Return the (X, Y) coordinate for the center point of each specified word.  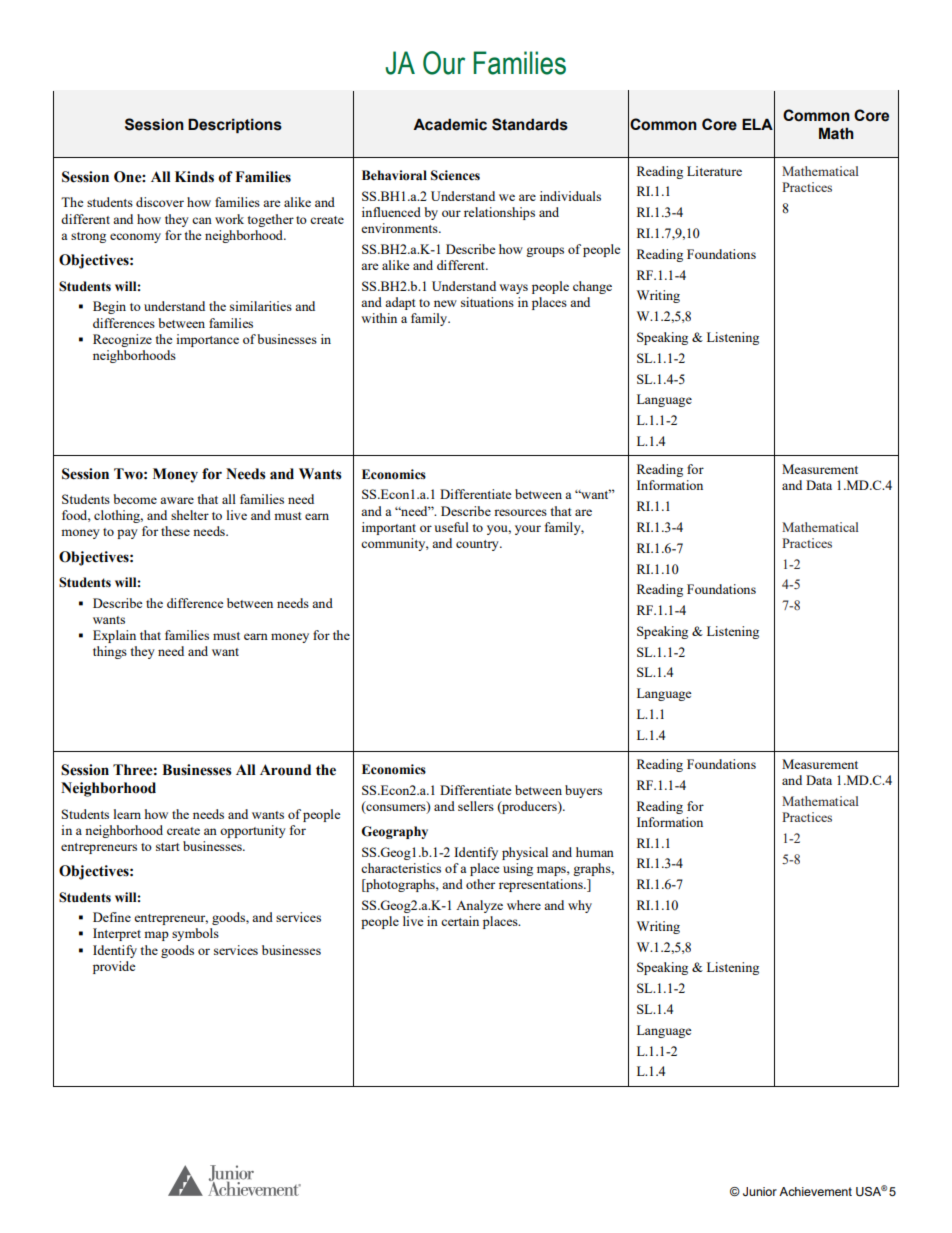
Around (285, 770)
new (445, 303)
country (478, 545)
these (175, 531)
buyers (583, 791)
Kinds (194, 177)
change (592, 287)
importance (207, 340)
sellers (476, 806)
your (528, 530)
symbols (195, 934)
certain (460, 921)
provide (114, 967)
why (580, 906)
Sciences (455, 175)
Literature (714, 171)
